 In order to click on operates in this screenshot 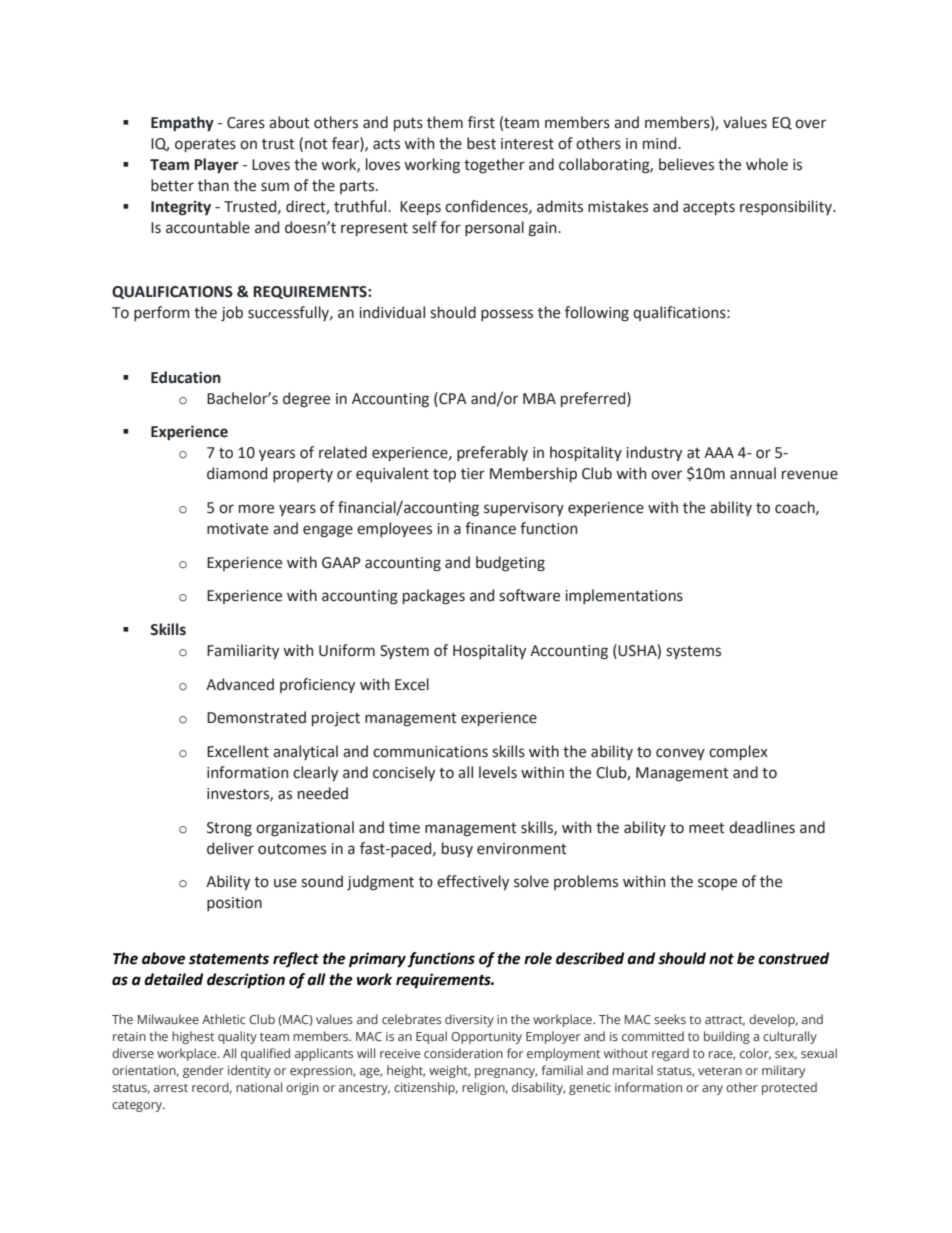, I will do `click(205, 145)`.
